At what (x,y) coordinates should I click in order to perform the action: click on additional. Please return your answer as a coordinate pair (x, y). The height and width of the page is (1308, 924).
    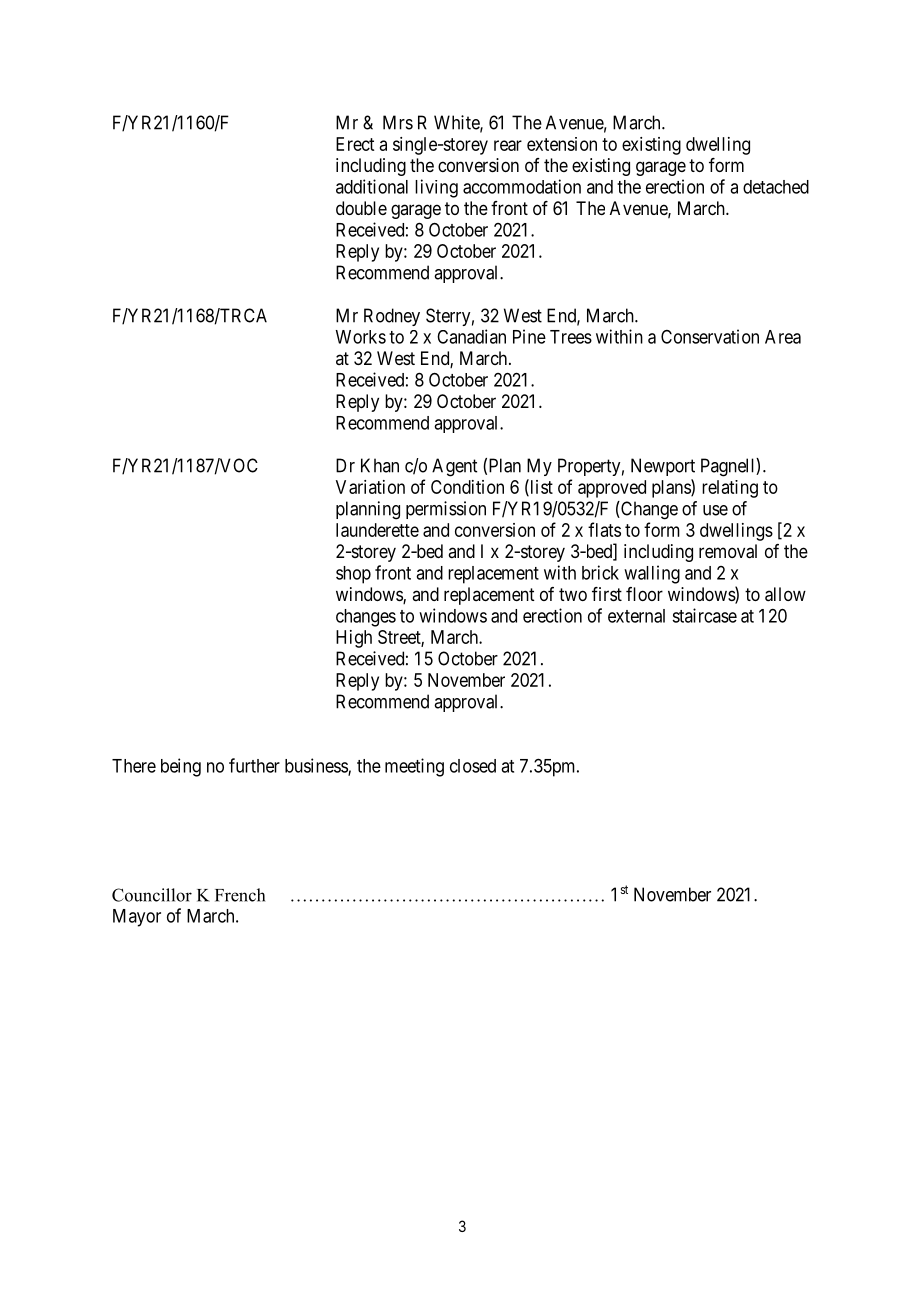
    Looking at the image, I should click on (372, 186).
